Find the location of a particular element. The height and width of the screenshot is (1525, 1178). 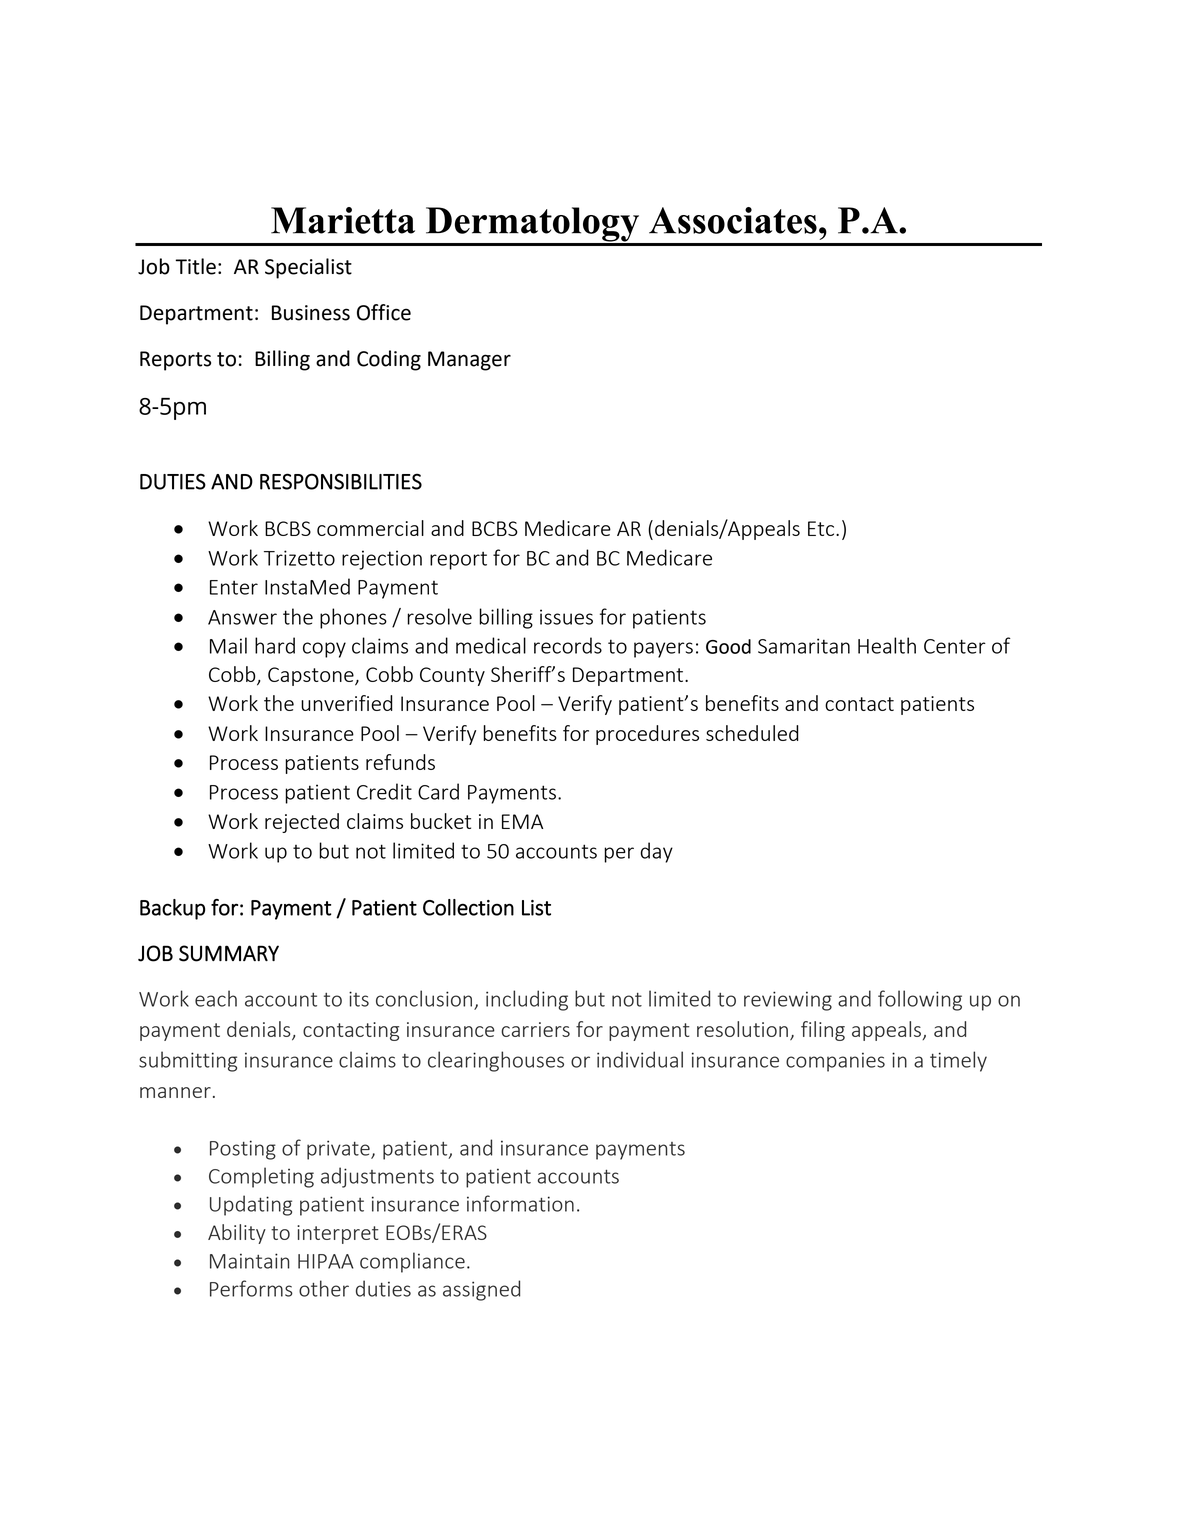

rejected is located at coordinates (302, 823).
